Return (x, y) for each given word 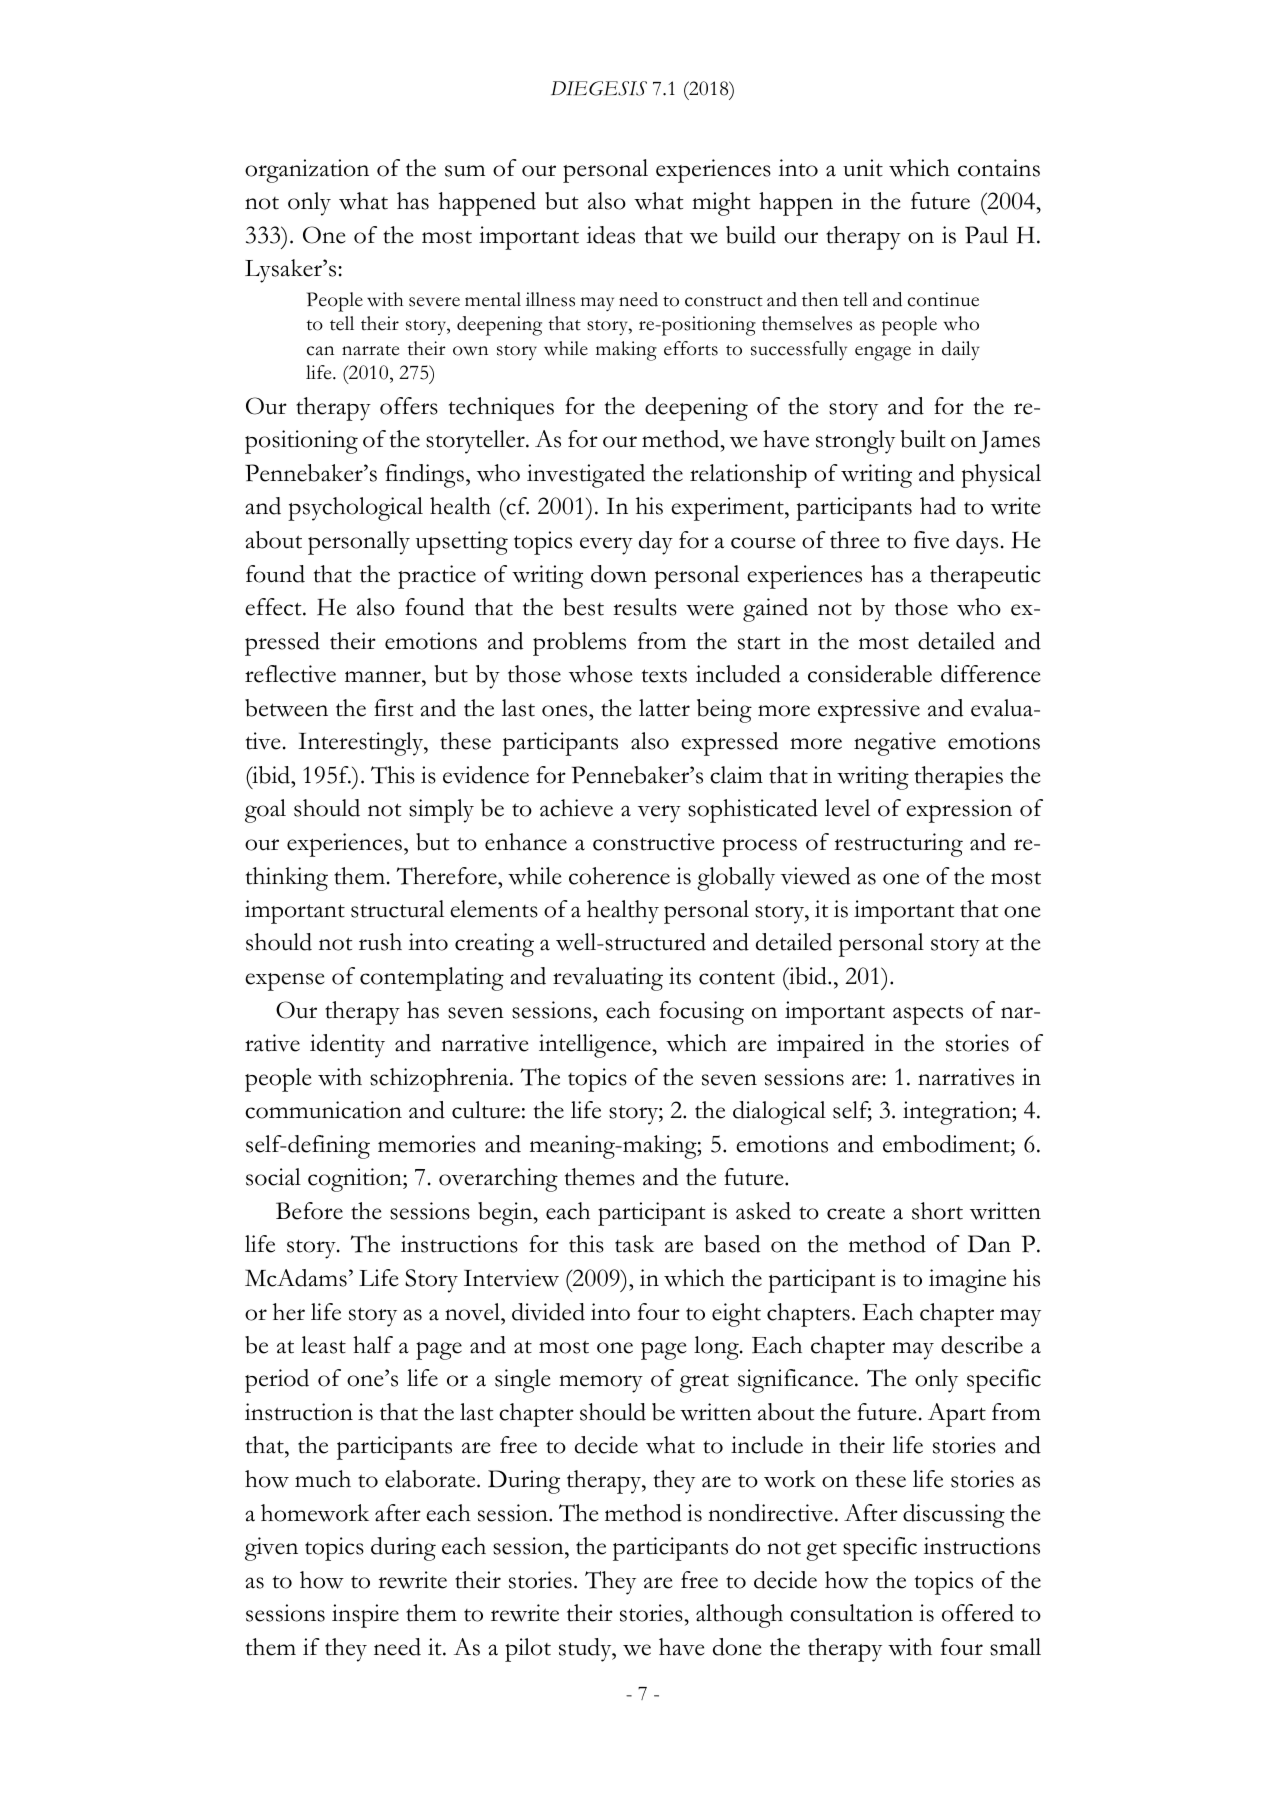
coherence (619, 876)
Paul (986, 235)
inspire (365, 1616)
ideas (611, 235)
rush (380, 942)
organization (307, 171)
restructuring (898, 845)
